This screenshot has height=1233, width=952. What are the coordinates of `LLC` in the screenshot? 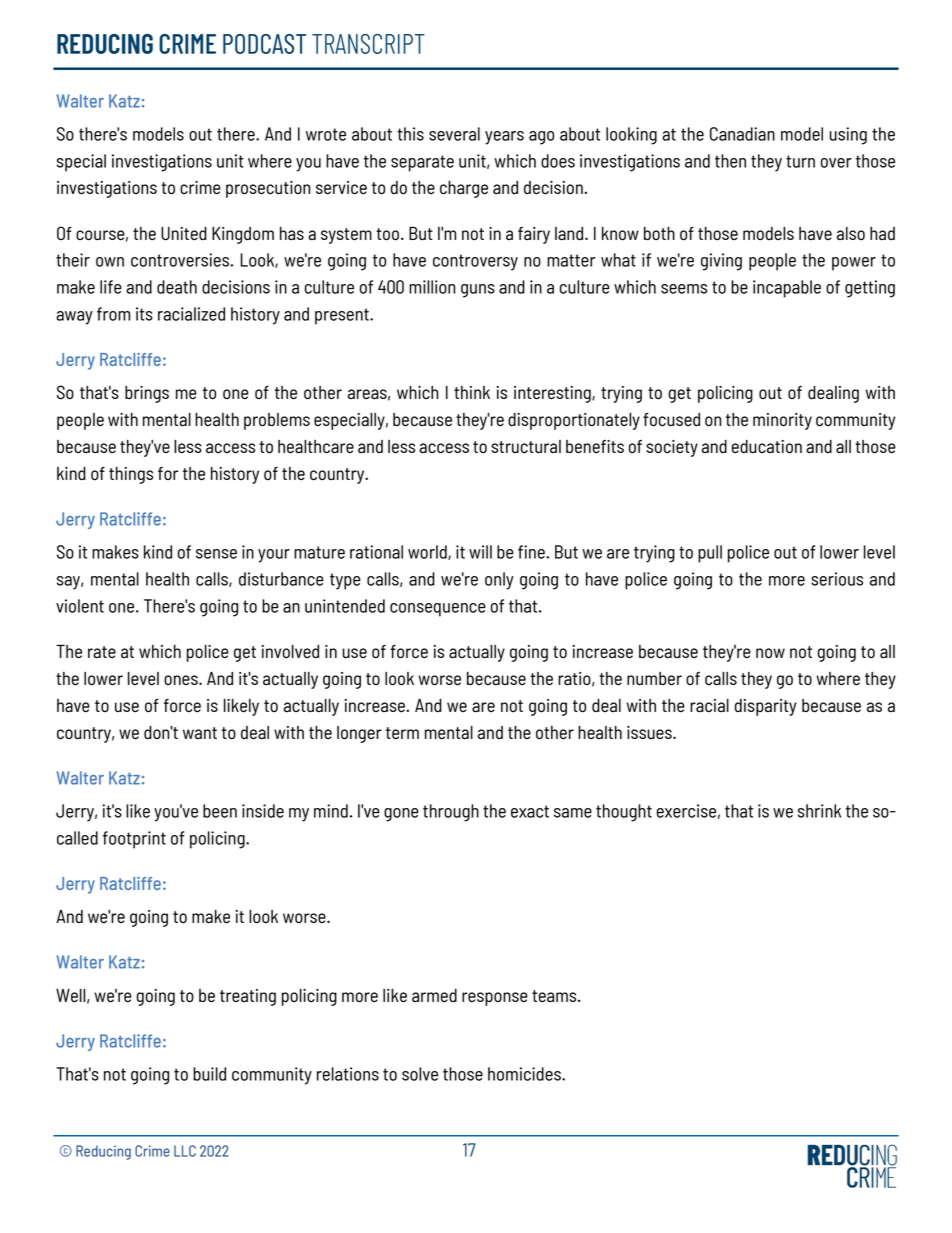 It's located at (185, 1151).
